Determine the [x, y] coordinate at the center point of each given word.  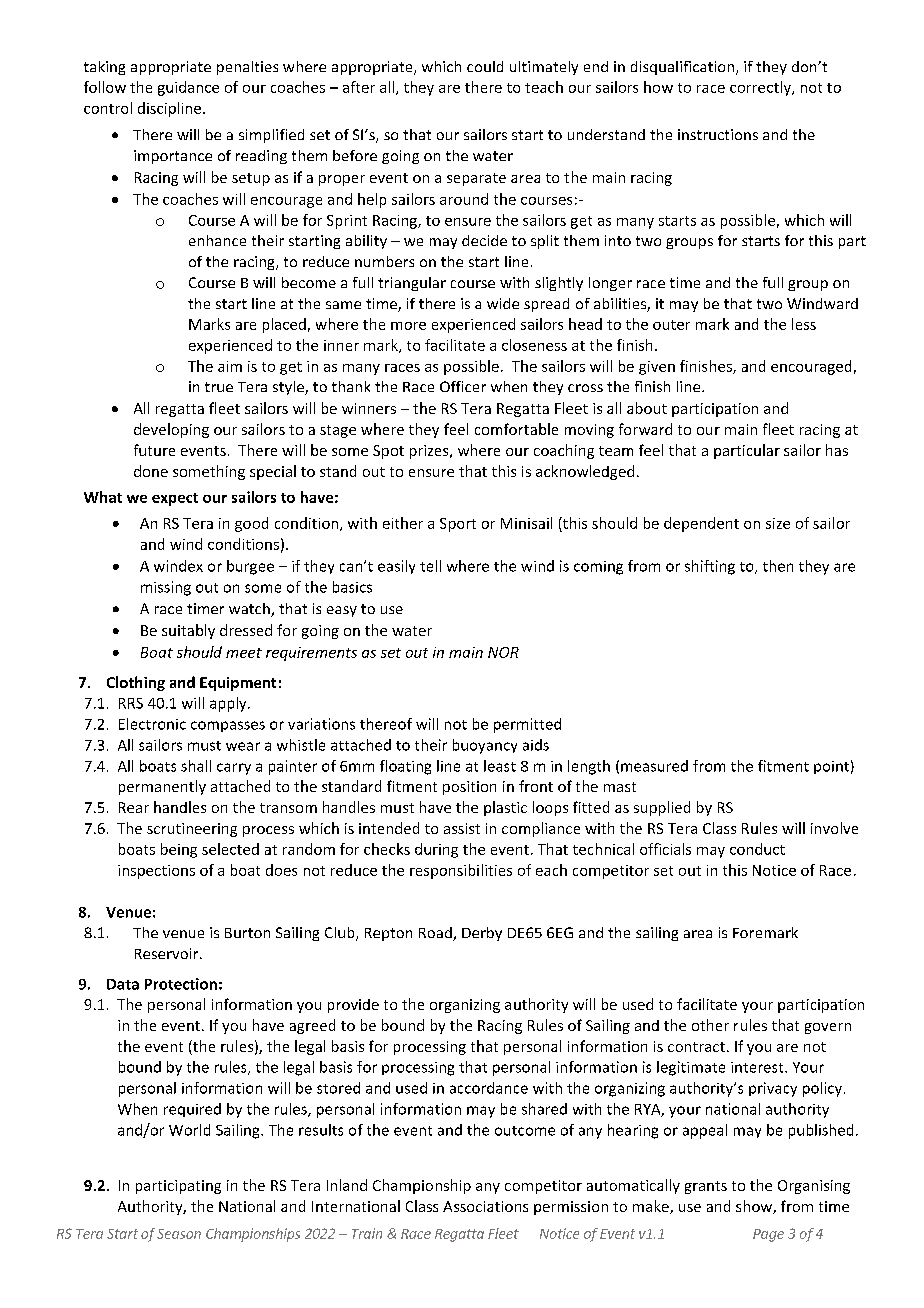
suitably [188, 631]
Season [179, 1234]
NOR [503, 652]
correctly [761, 88]
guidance [188, 88]
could [485, 66]
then [778, 566]
